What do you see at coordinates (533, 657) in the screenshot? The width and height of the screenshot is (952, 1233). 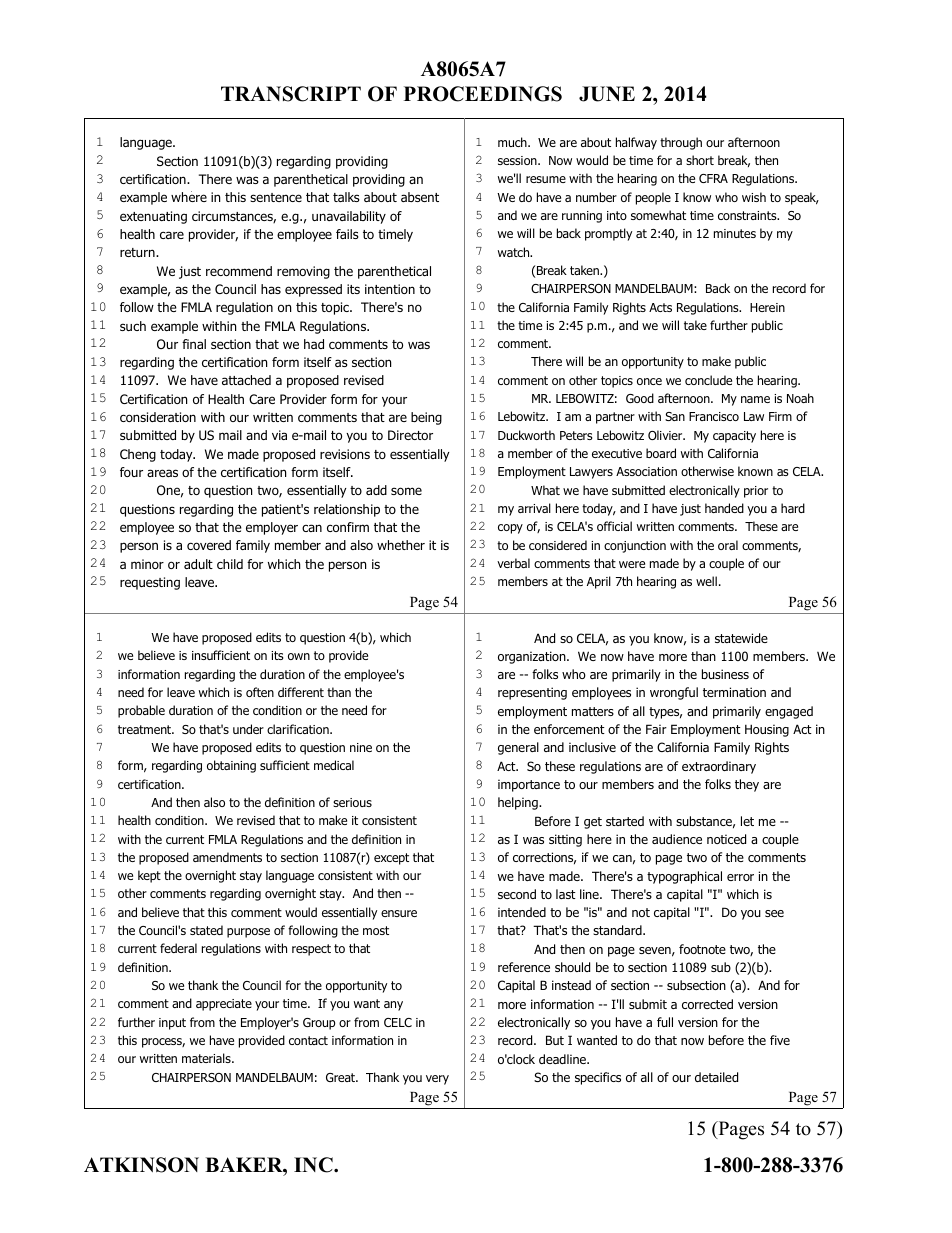 I see `organization` at bounding box center [533, 657].
